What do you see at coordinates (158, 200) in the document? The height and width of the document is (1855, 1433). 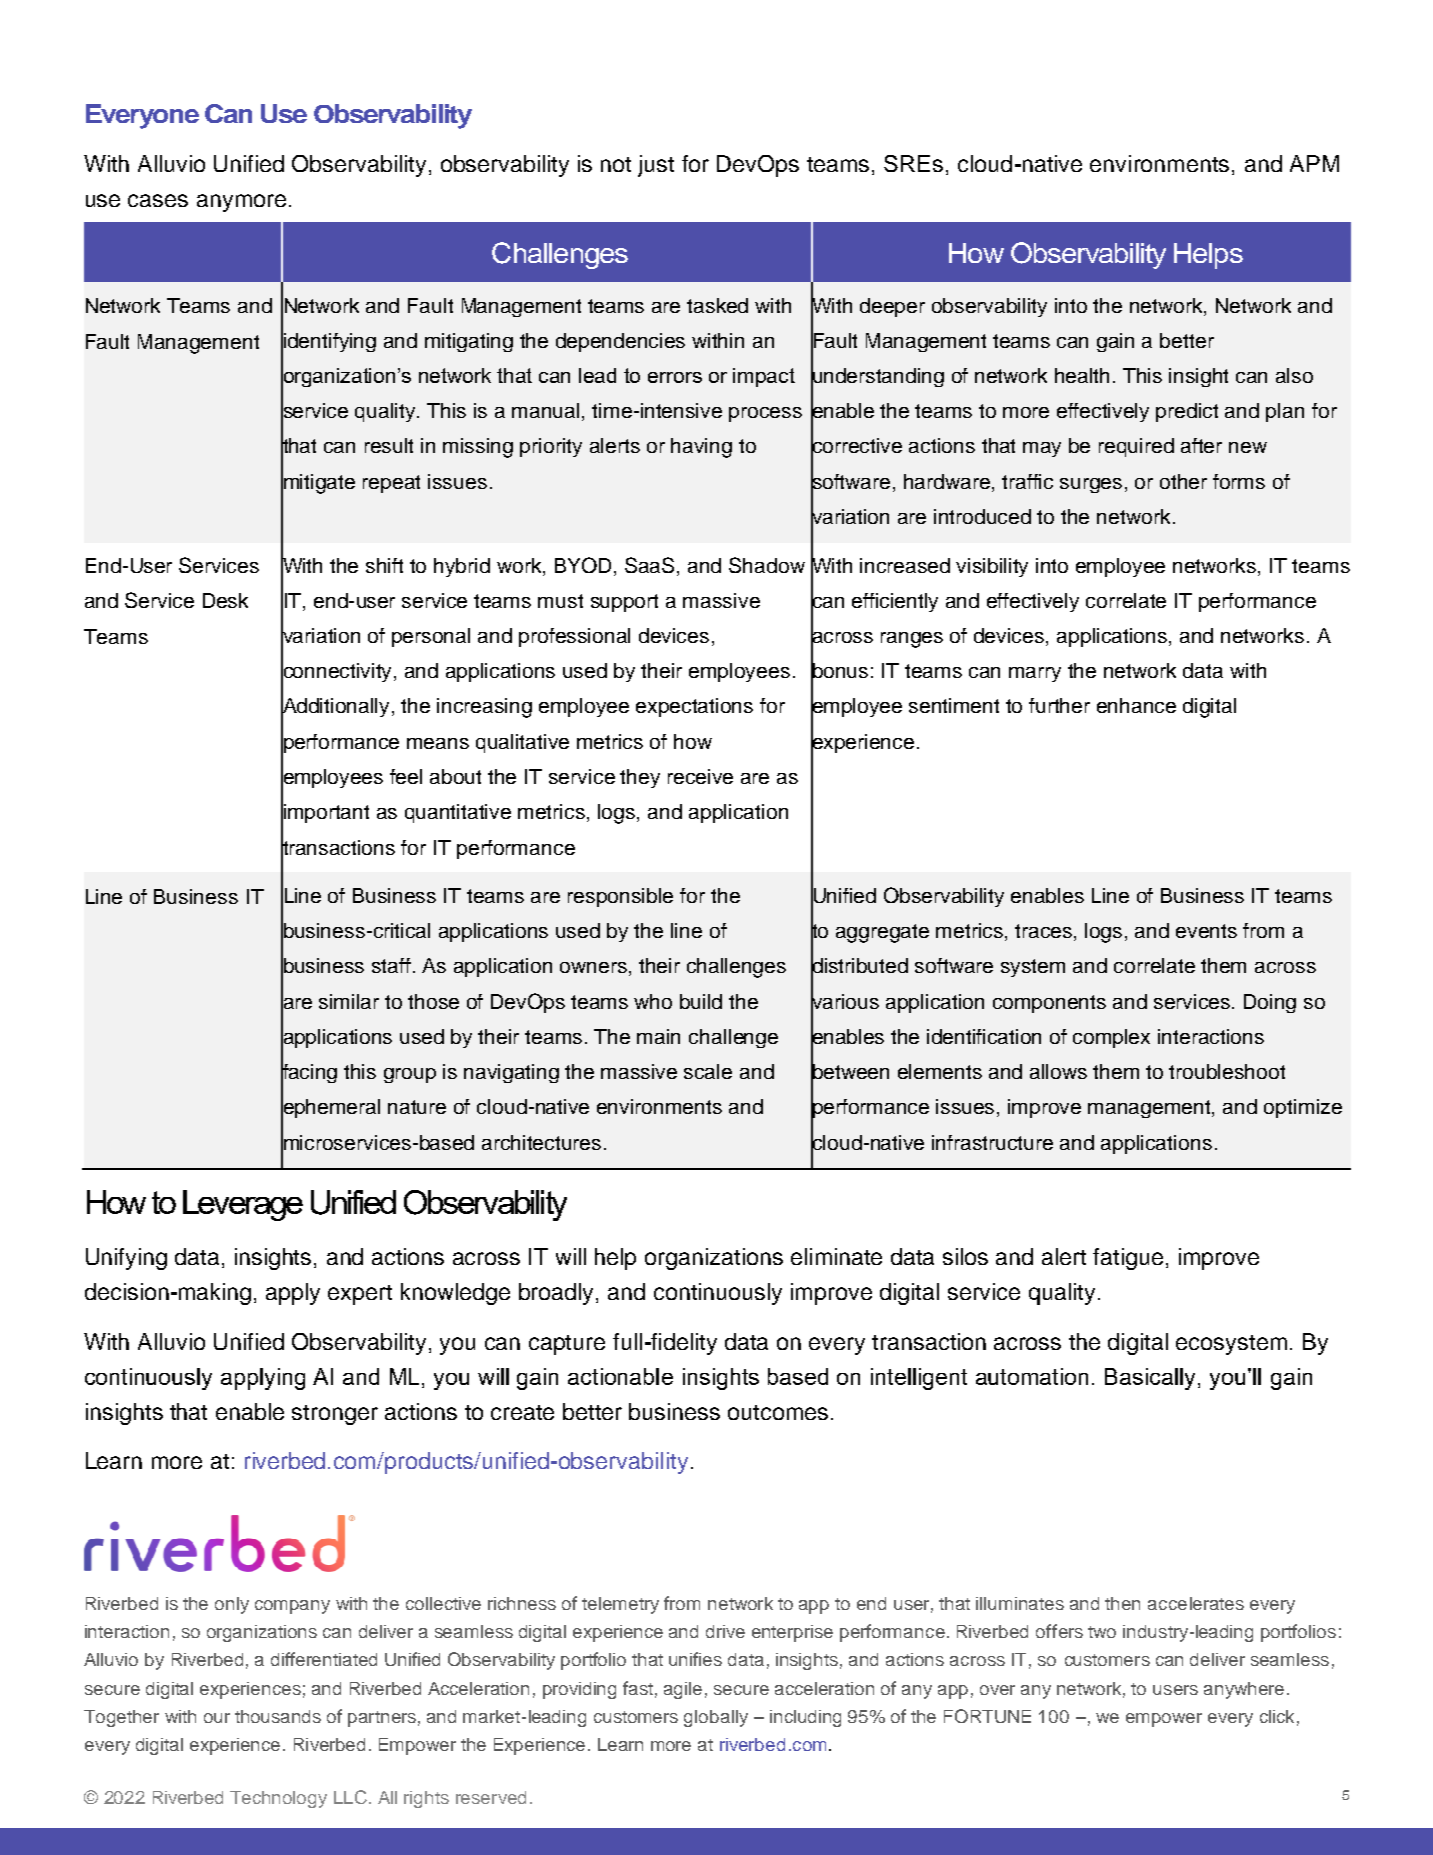 I see `cases` at bounding box center [158, 200].
